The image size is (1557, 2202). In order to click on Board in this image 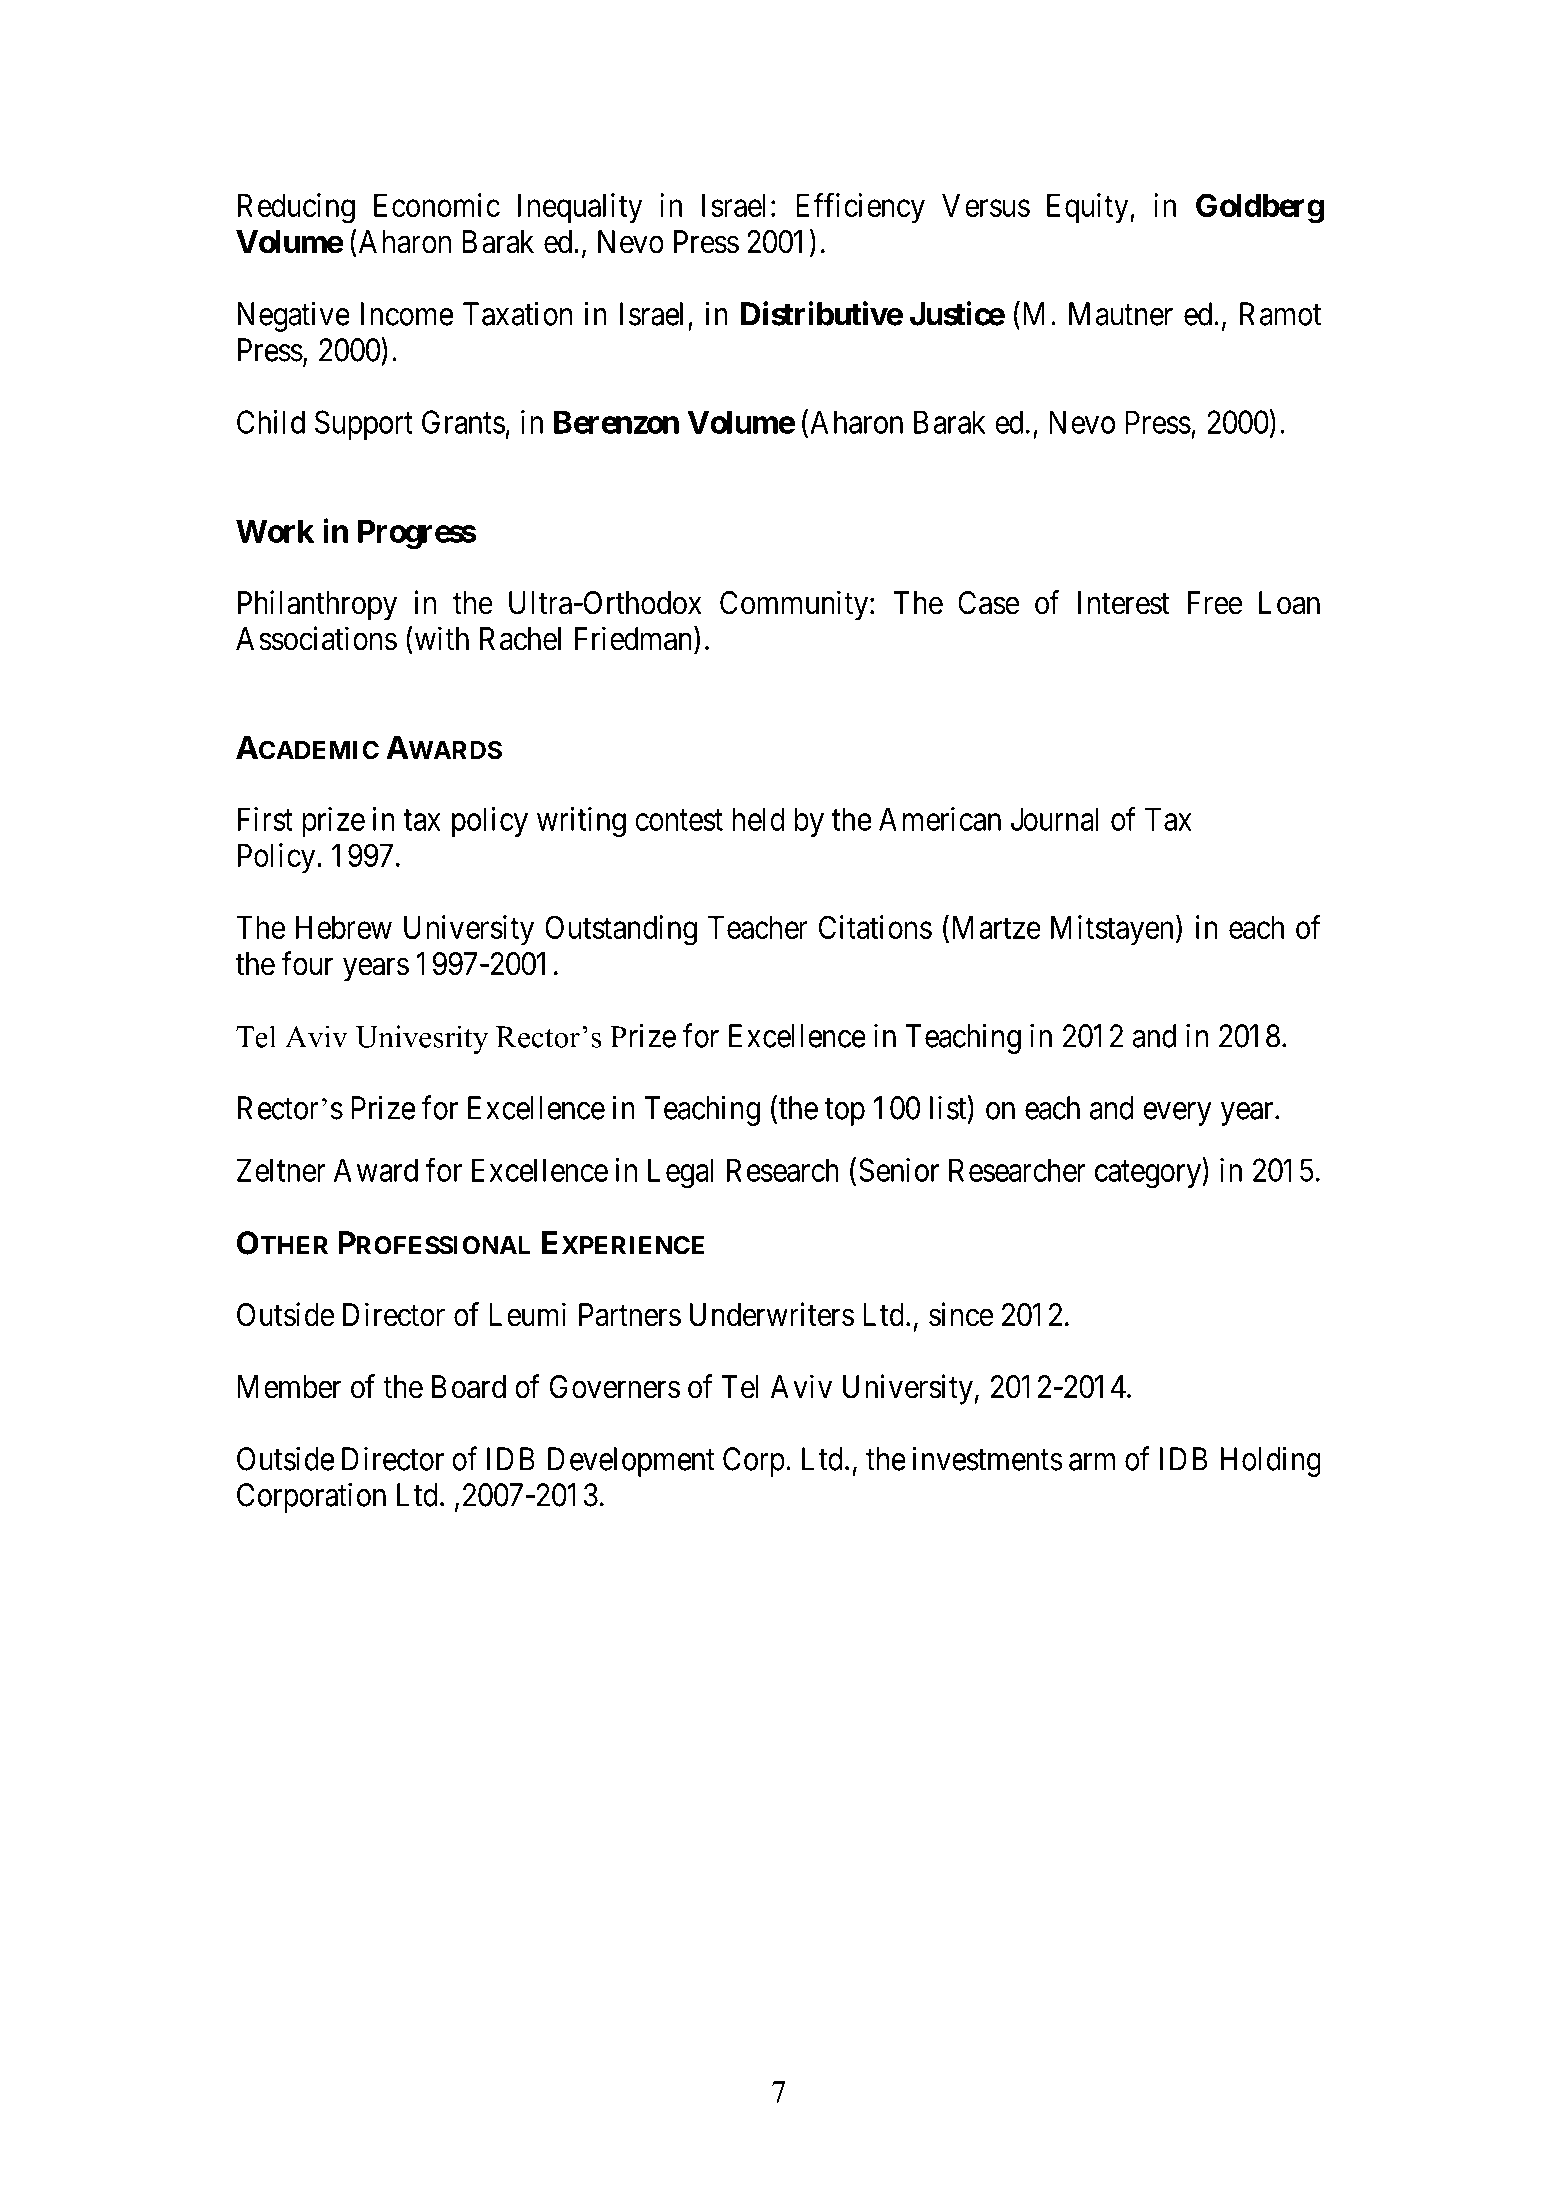, I will do `click(469, 1387)`.
